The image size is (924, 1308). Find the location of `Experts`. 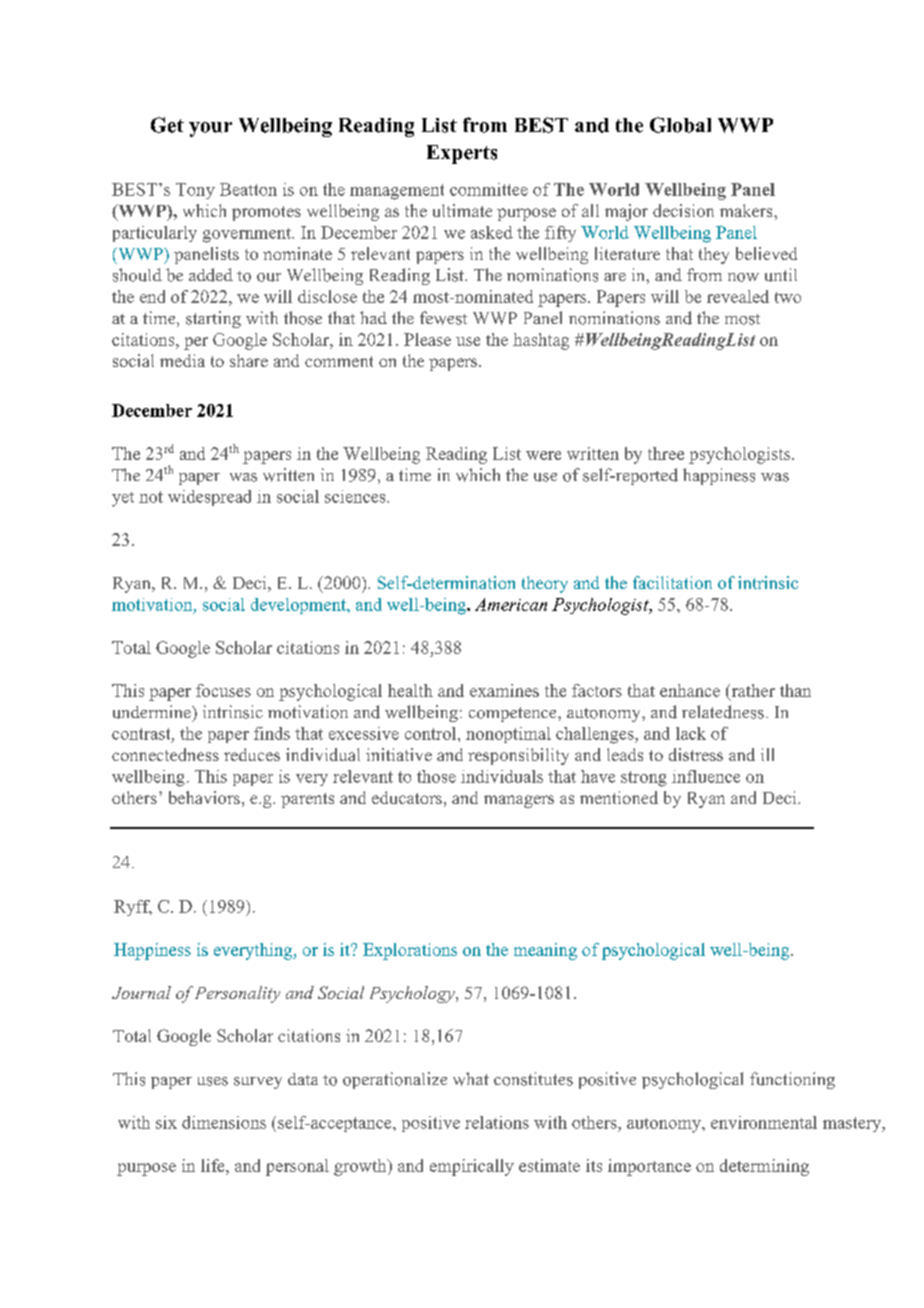

Experts is located at coordinates (462, 154).
